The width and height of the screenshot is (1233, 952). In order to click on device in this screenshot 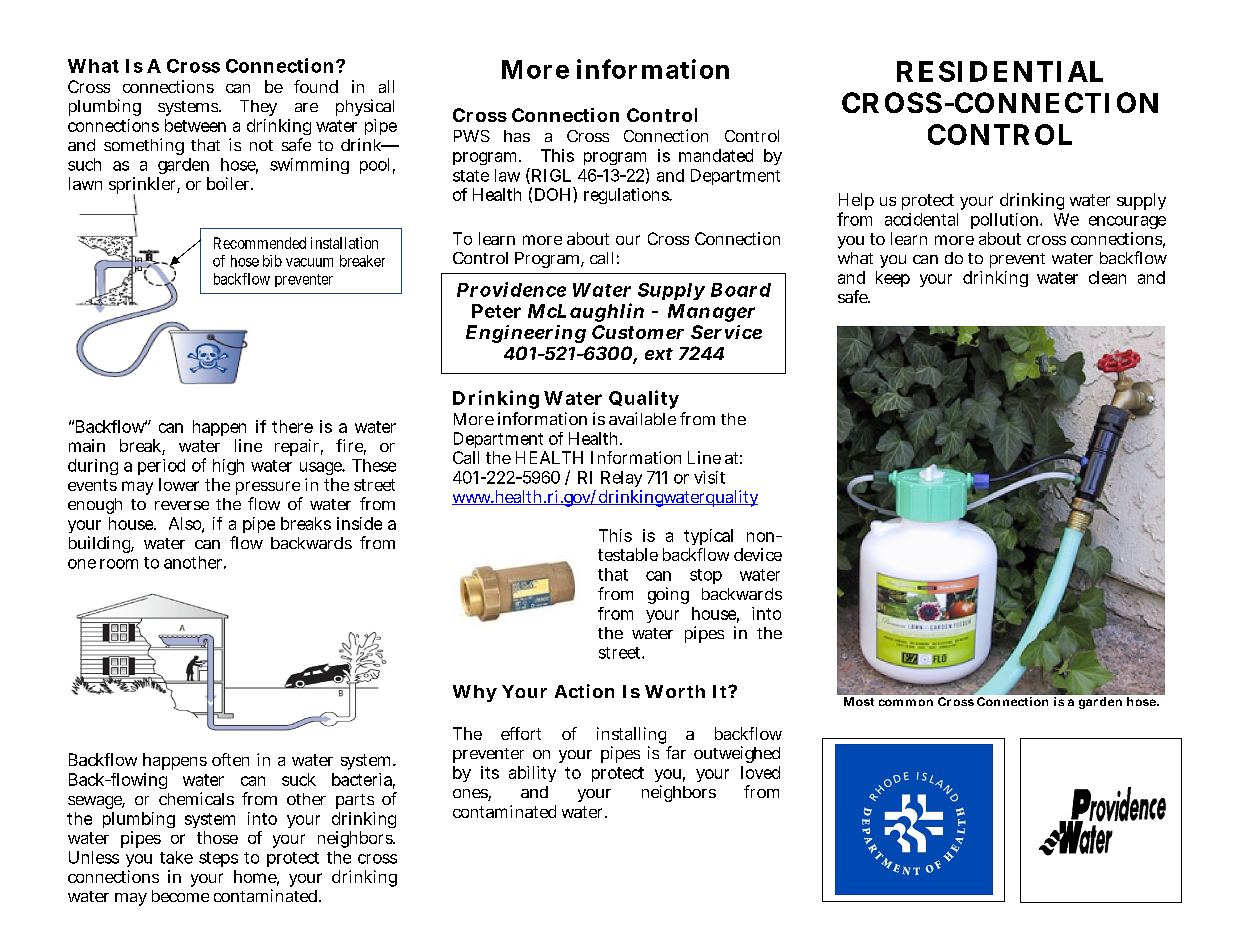, I will do `click(758, 554)`.
